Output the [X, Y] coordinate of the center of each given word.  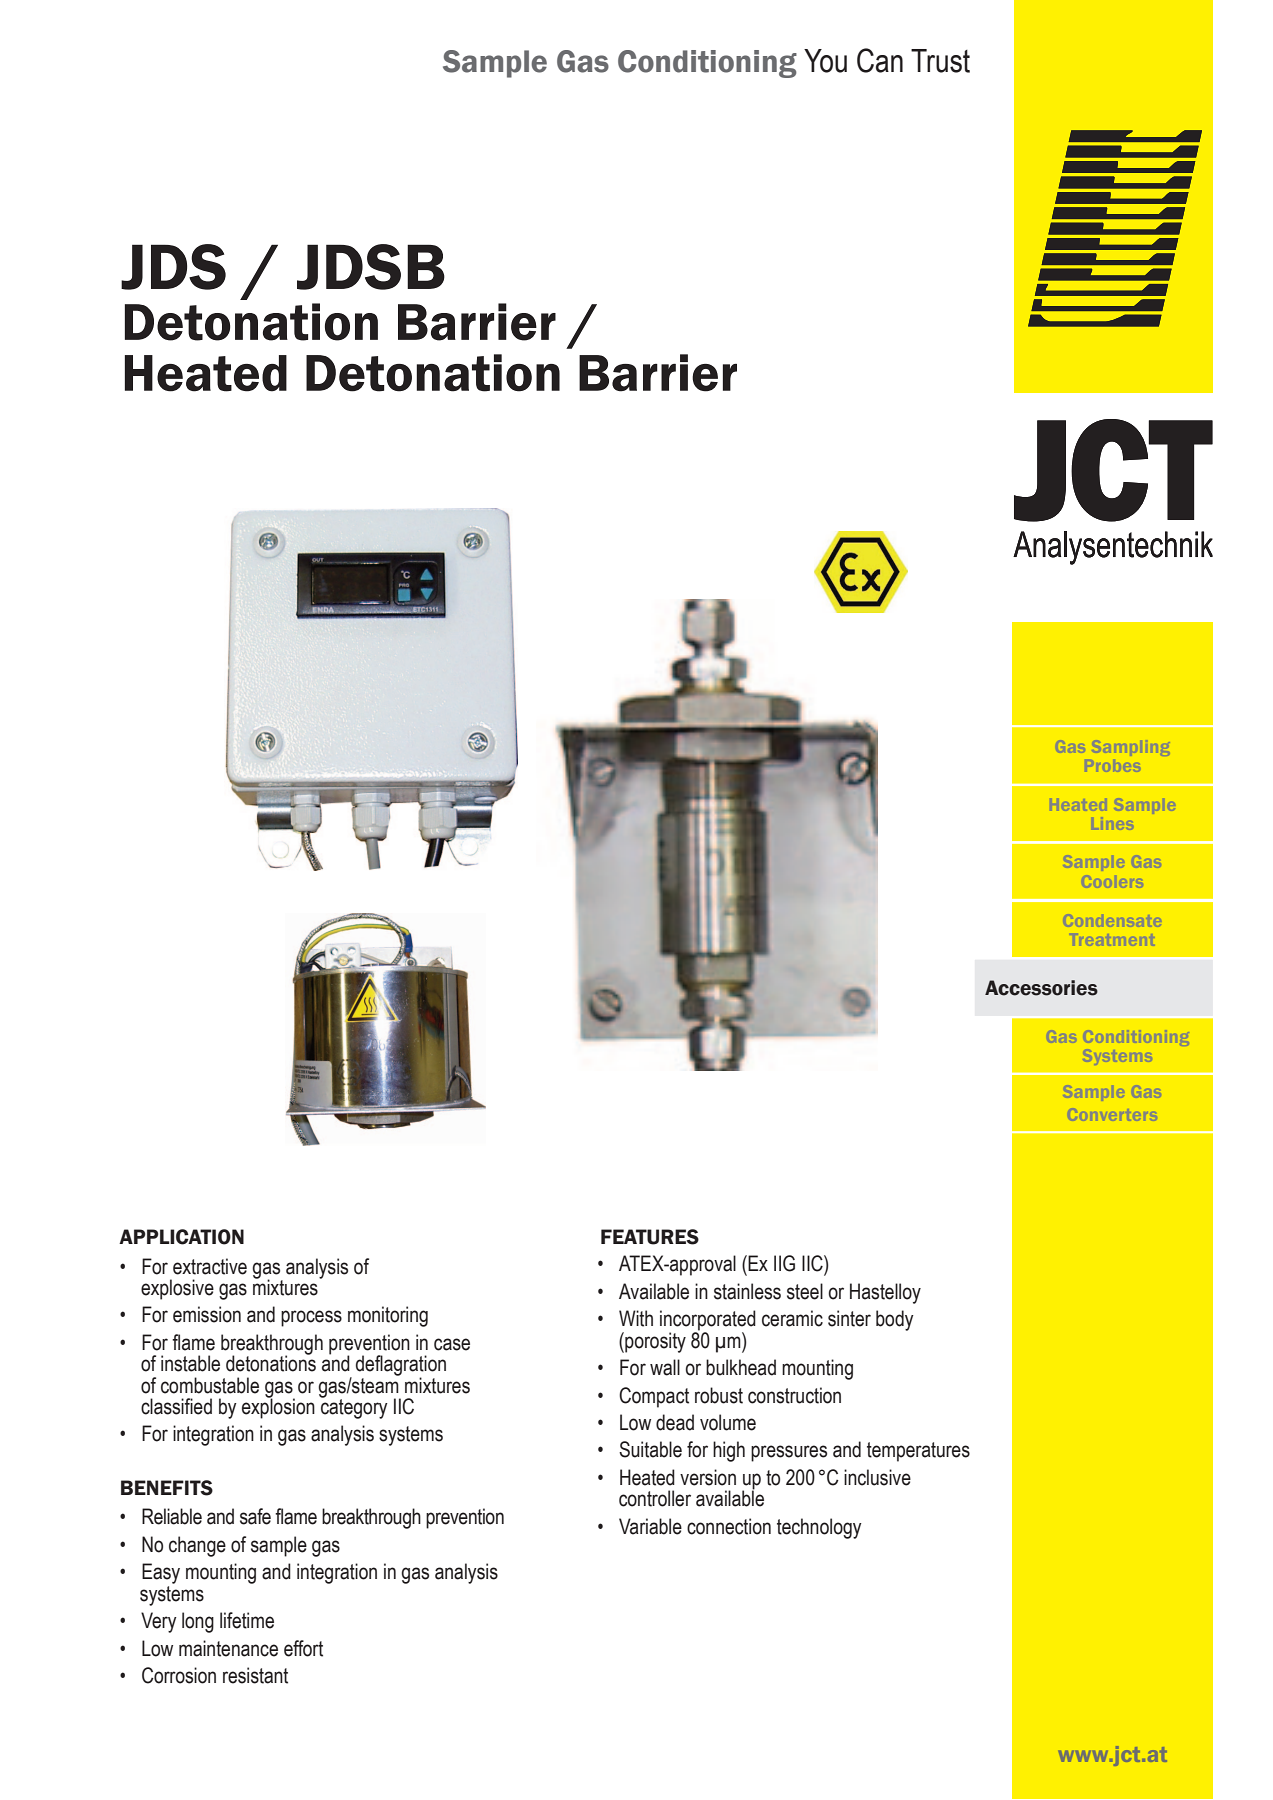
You [825, 61]
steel [805, 1291]
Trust [940, 61]
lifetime [247, 1620]
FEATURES [650, 1237]
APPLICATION [181, 1237]
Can [880, 60]
